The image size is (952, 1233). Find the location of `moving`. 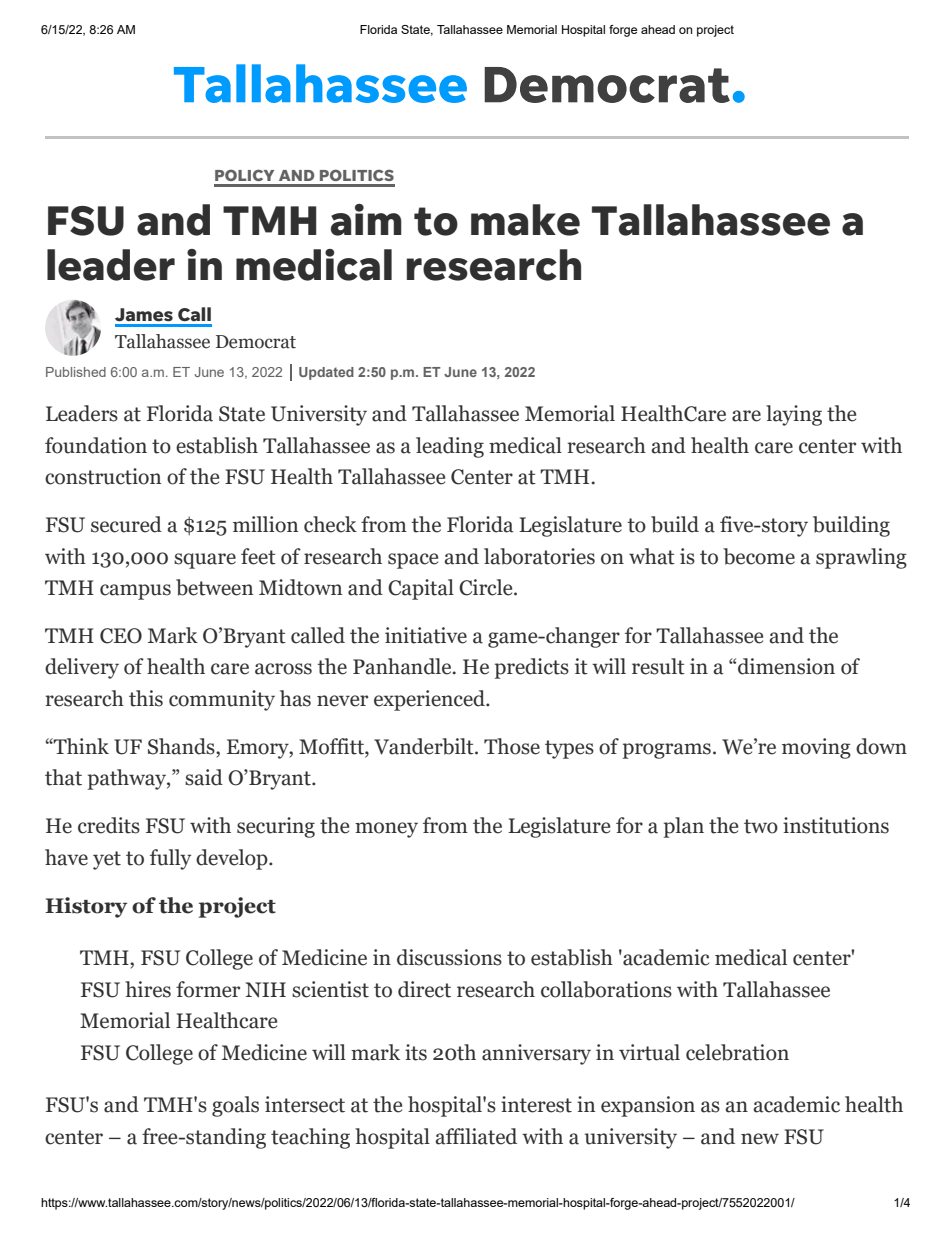

moving is located at coordinates (816, 748).
